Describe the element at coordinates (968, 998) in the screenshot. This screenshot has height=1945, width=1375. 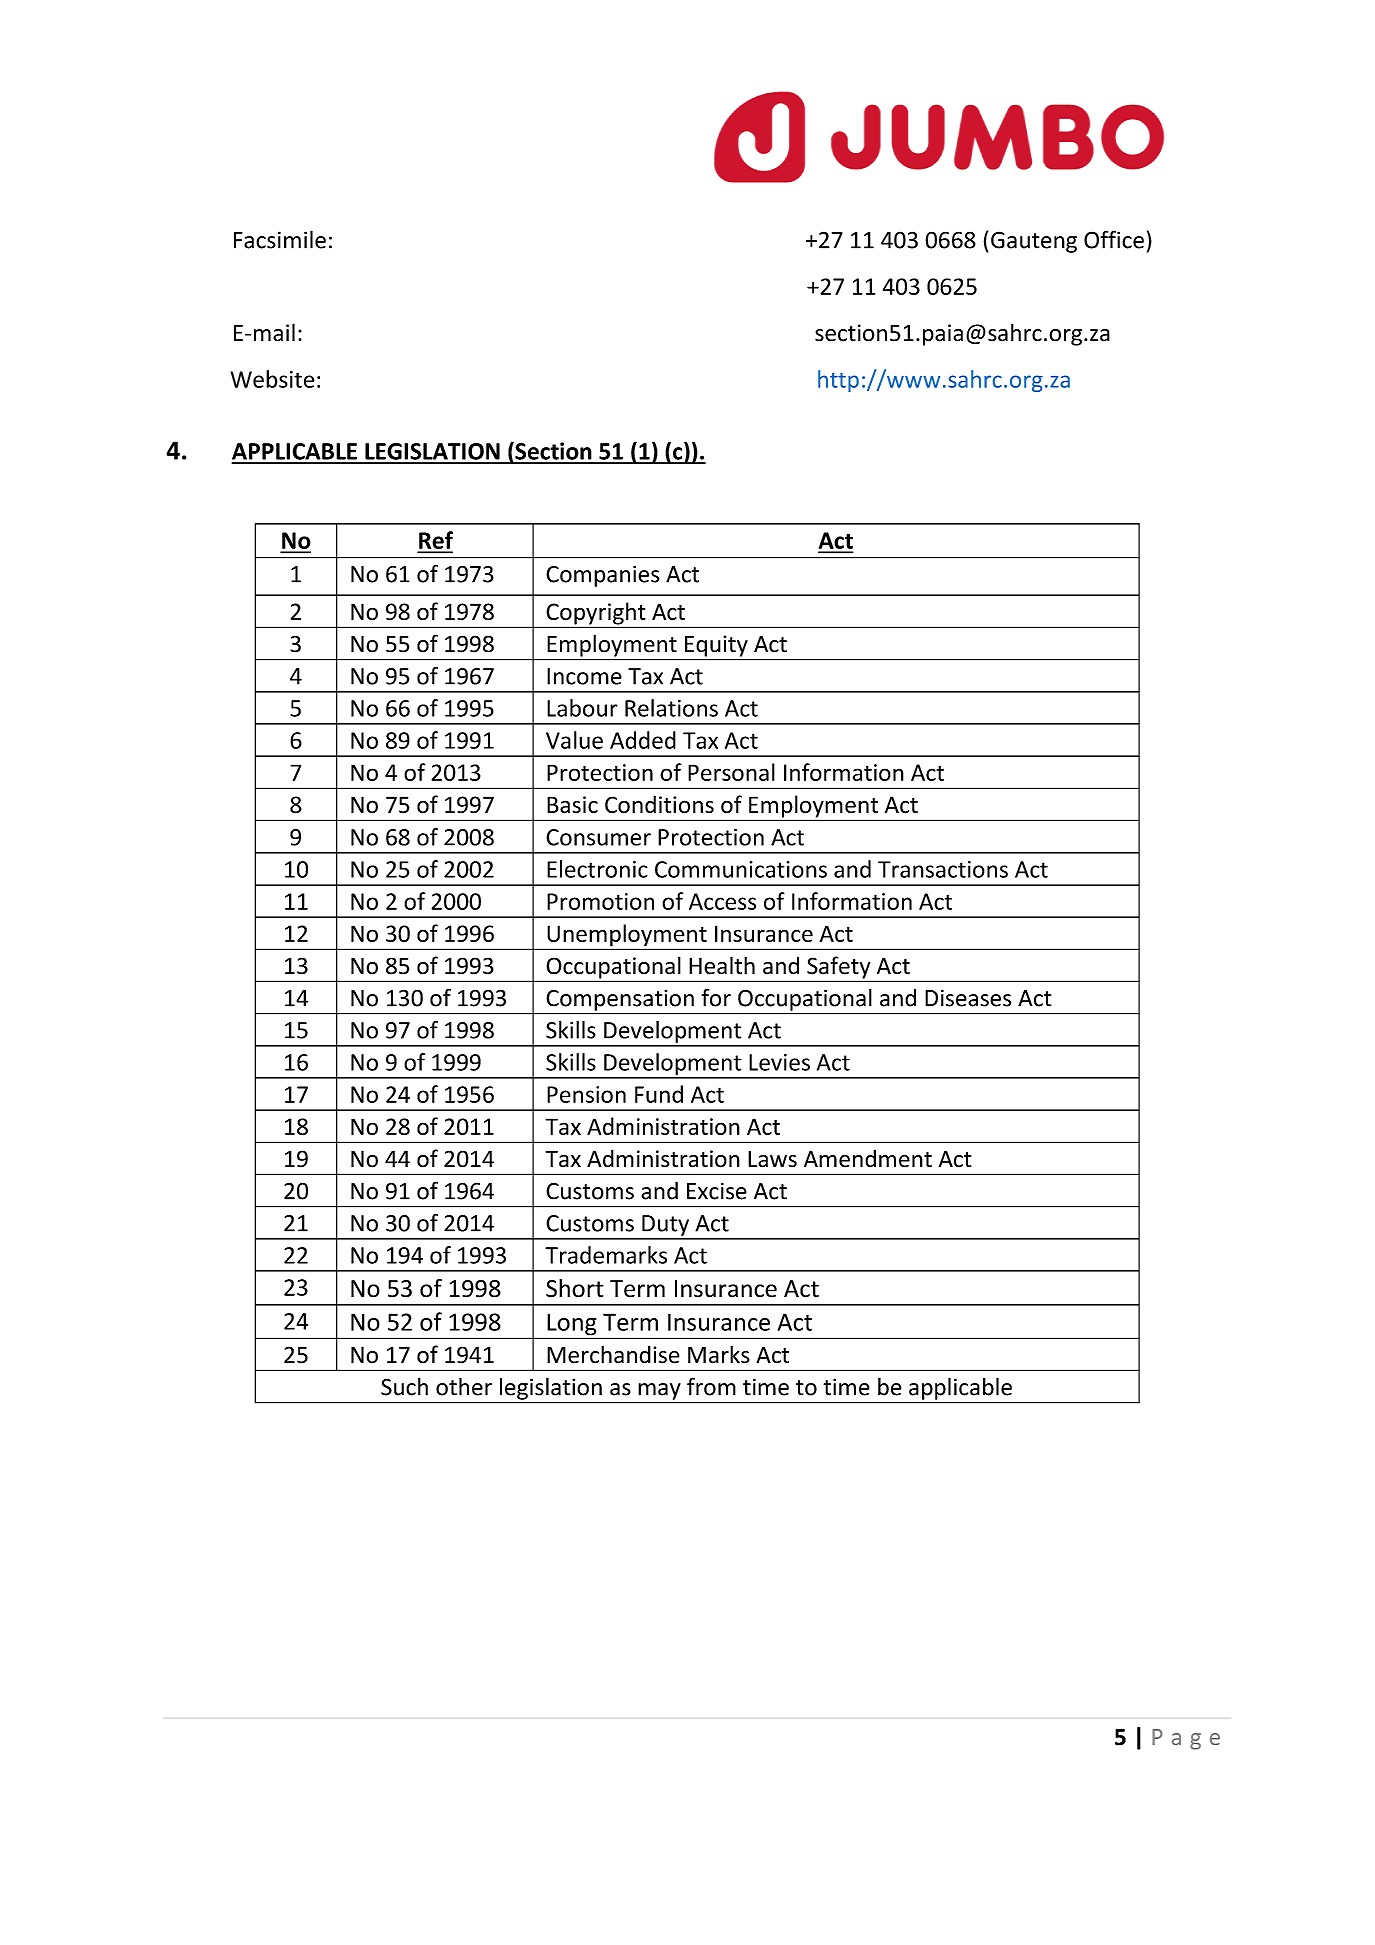
I see `Diseases` at that location.
